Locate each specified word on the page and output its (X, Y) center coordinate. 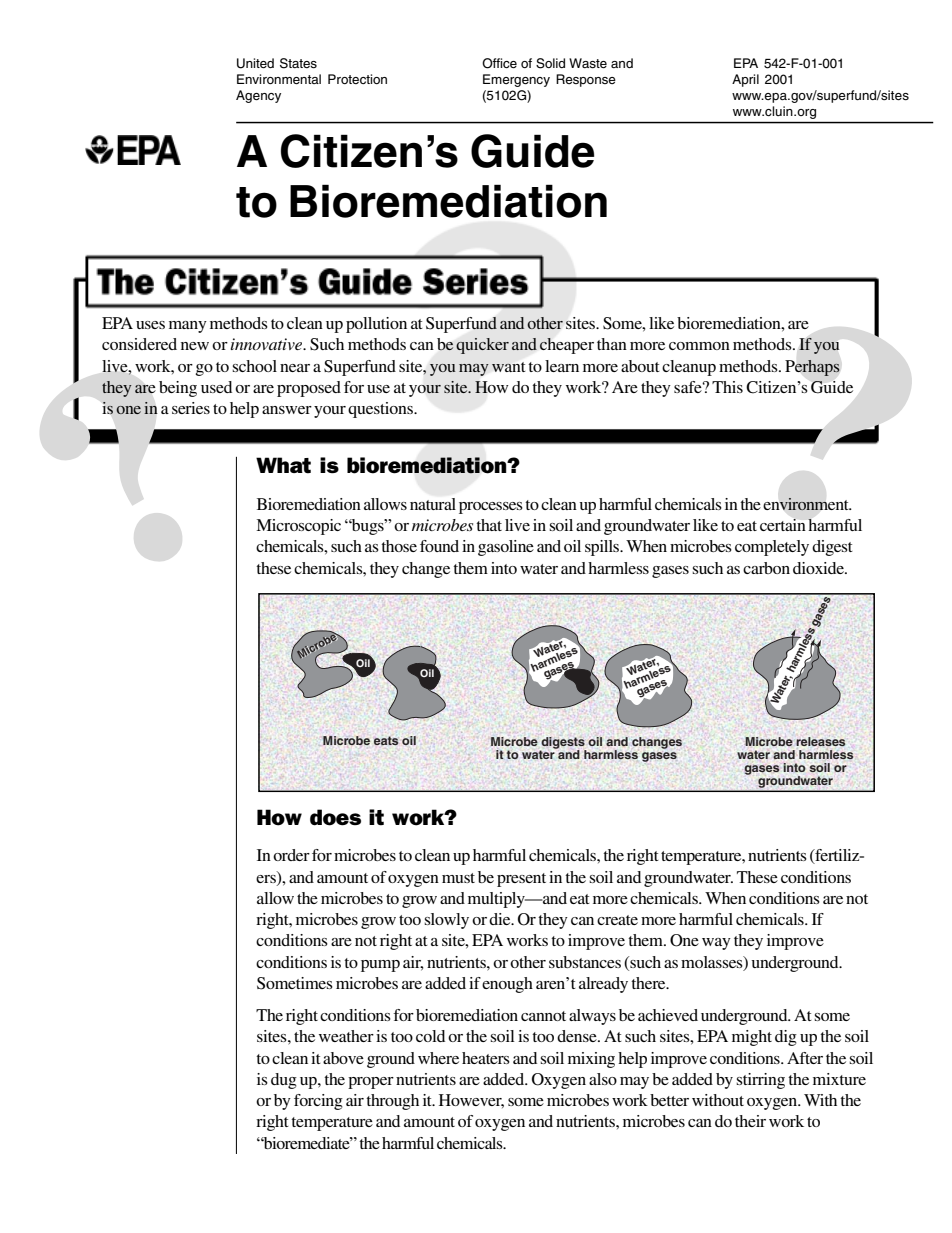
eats (386, 740)
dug (284, 1081)
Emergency (516, 80)
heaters (486, 1058)
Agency (258, 96)
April (745, 80)
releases (820, 741)
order (291, 855)
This (727, 387)
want (509, 367)
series (191, 408)
